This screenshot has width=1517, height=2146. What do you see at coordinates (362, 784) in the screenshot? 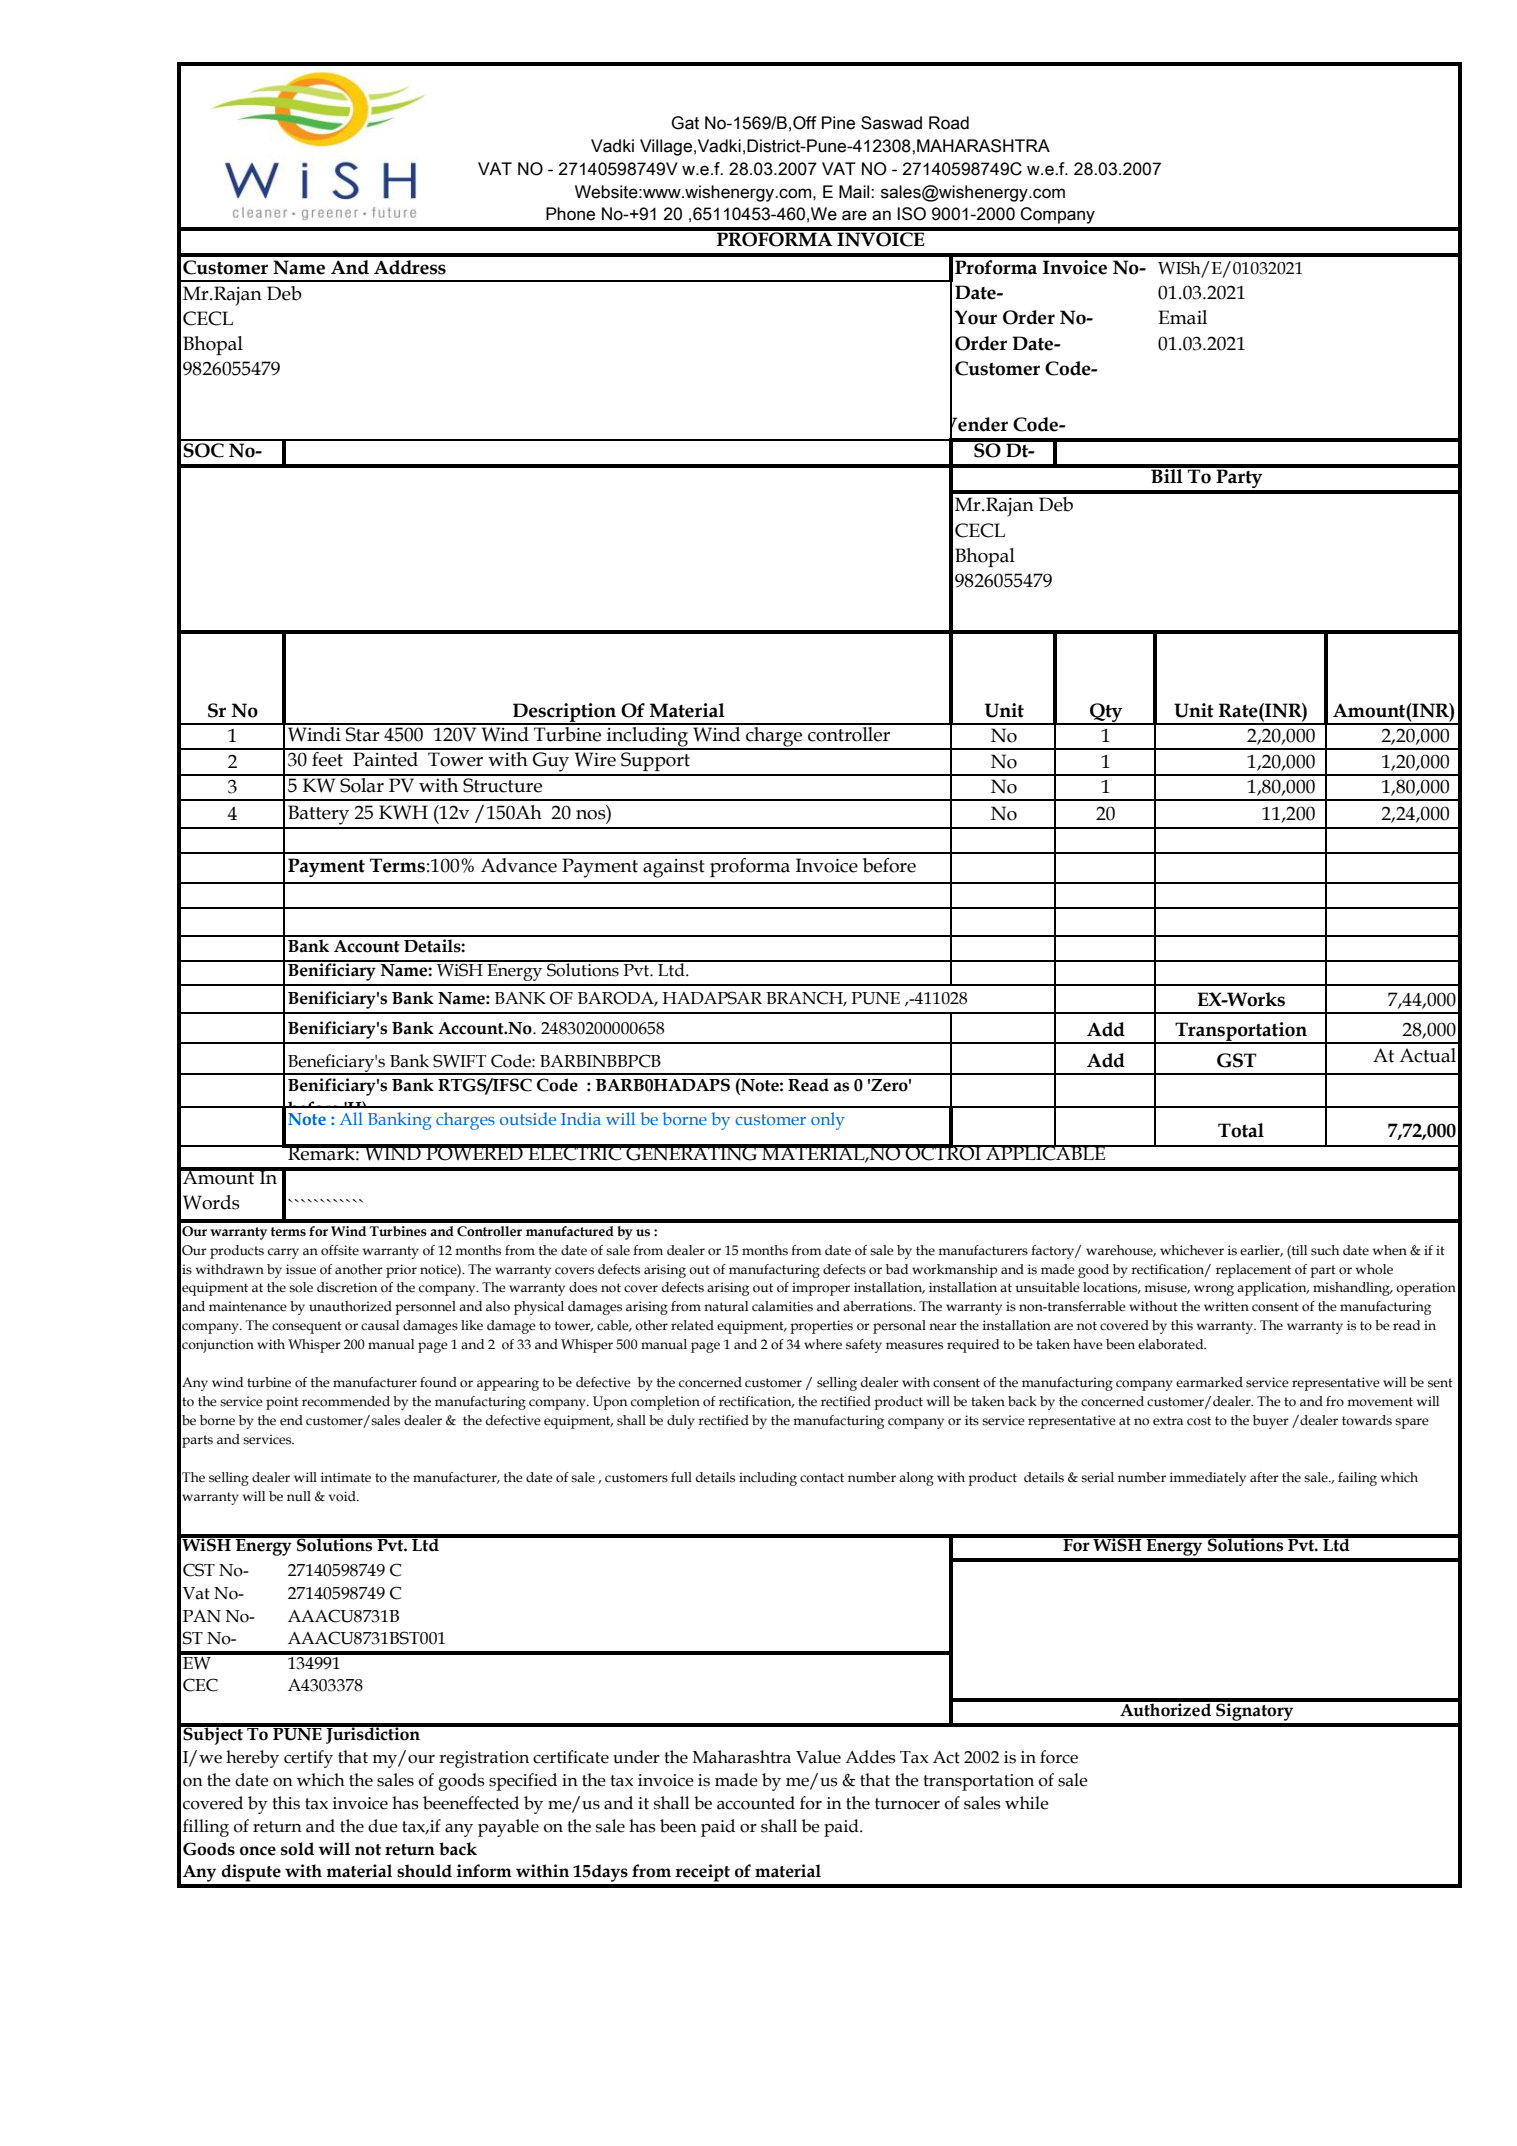
I see `Solar` at bounding box center [362, 784].
